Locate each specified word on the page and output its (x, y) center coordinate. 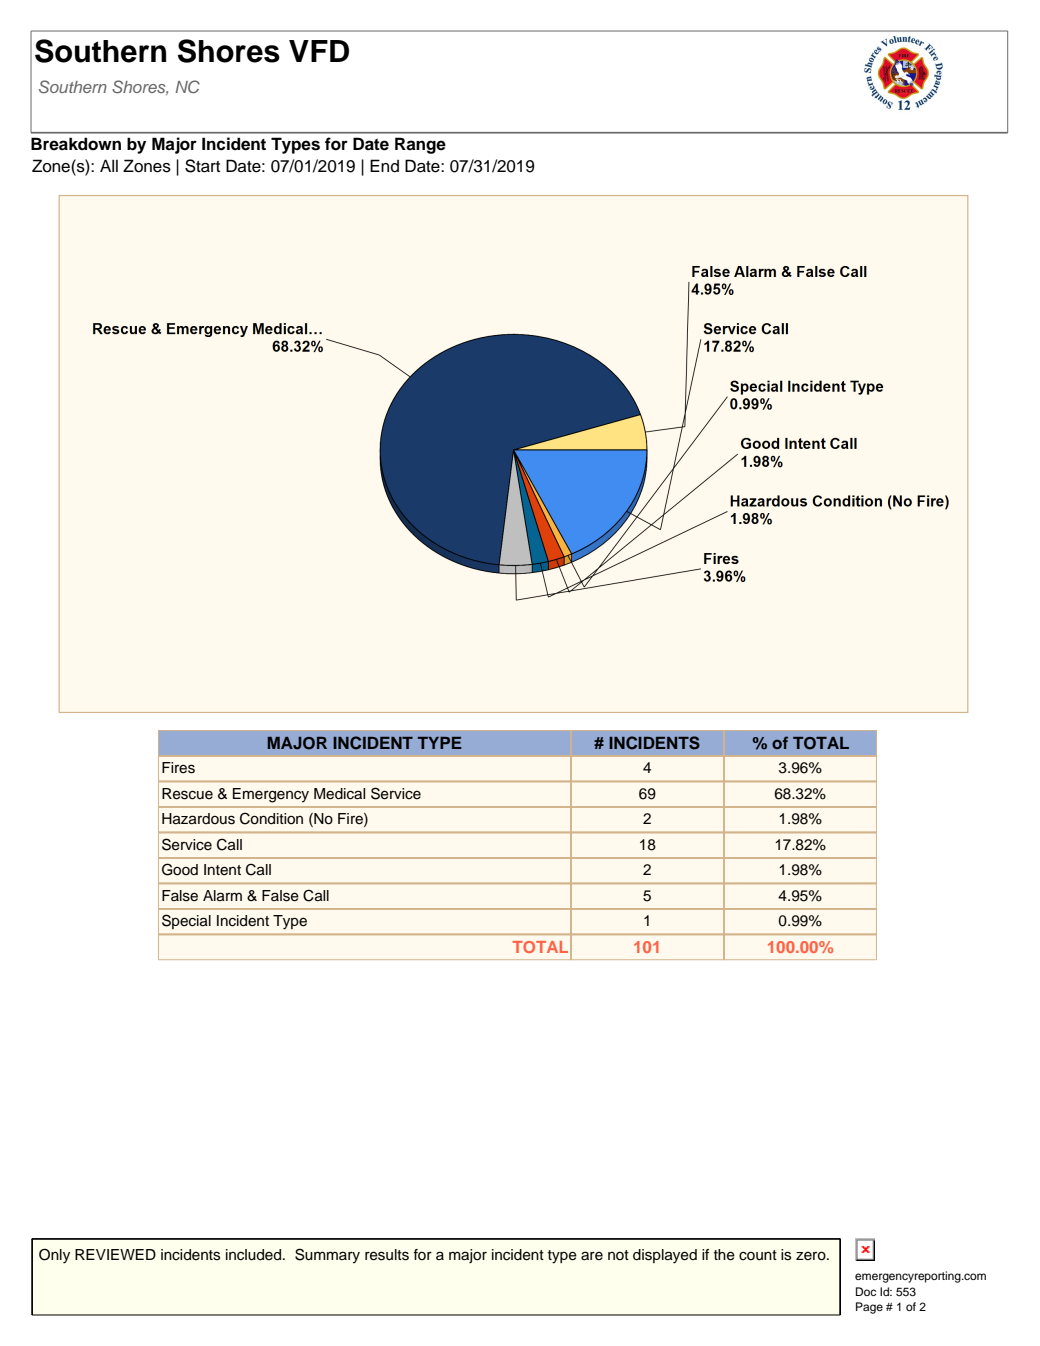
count (758, 1255)
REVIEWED (115, 1254)
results (387, 1255)
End (384, 166)
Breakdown (76, 144)
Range (420, 145)
